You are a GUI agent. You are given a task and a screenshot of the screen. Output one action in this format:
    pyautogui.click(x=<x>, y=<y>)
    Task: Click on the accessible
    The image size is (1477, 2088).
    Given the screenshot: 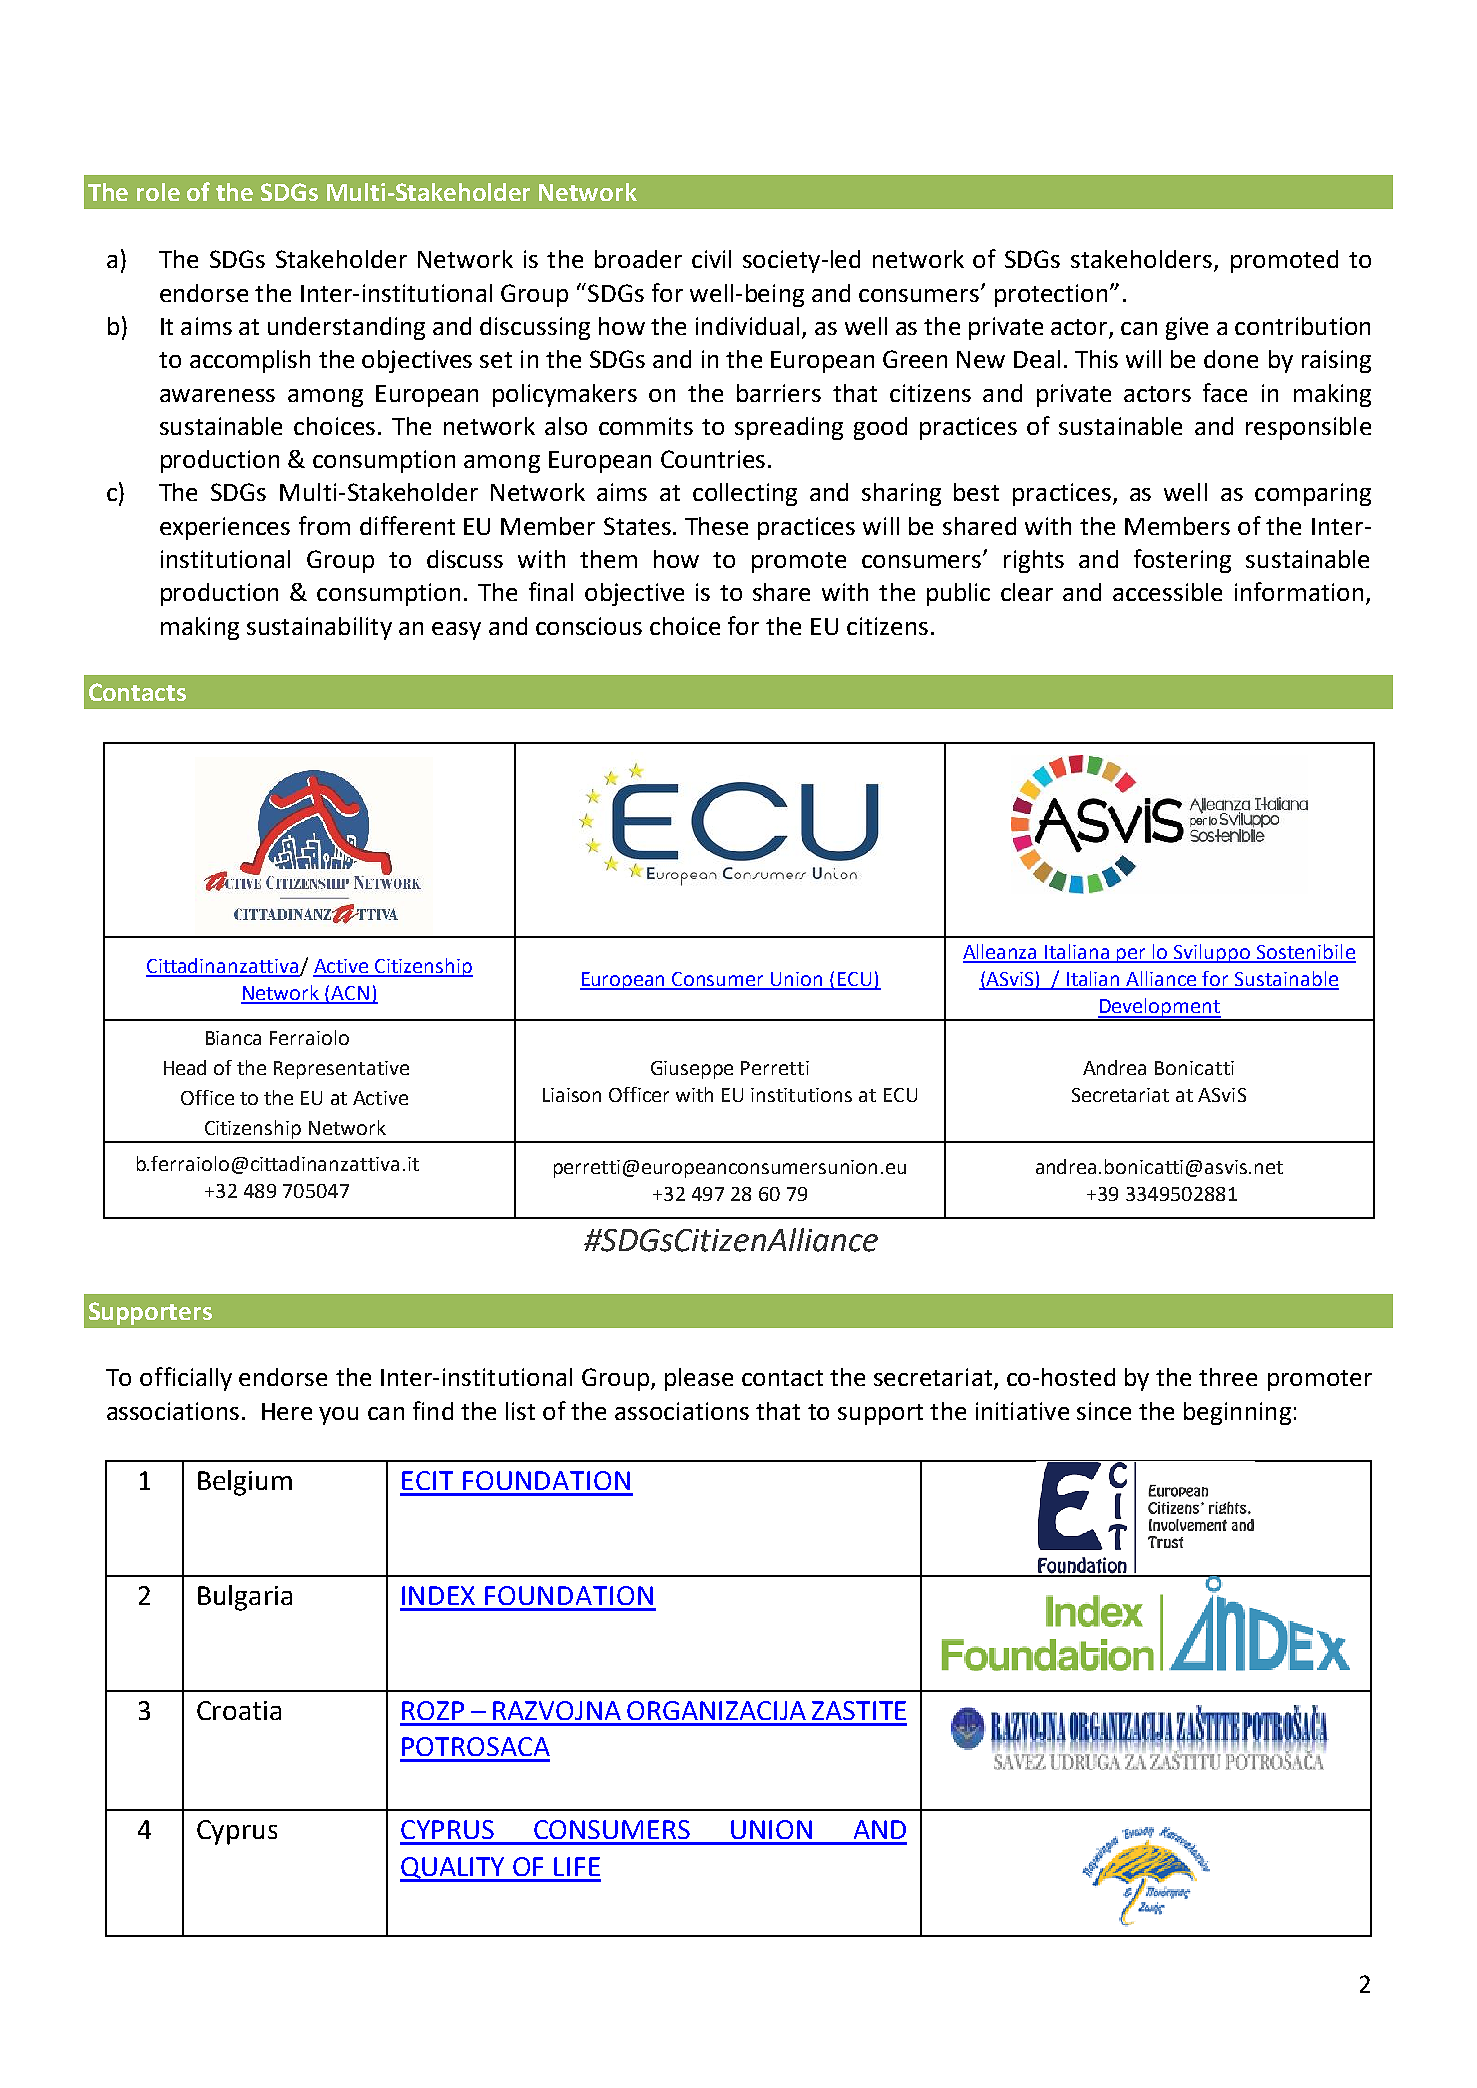 What is the action you would take?
    pyautogui.click(x=1167, y=592)
